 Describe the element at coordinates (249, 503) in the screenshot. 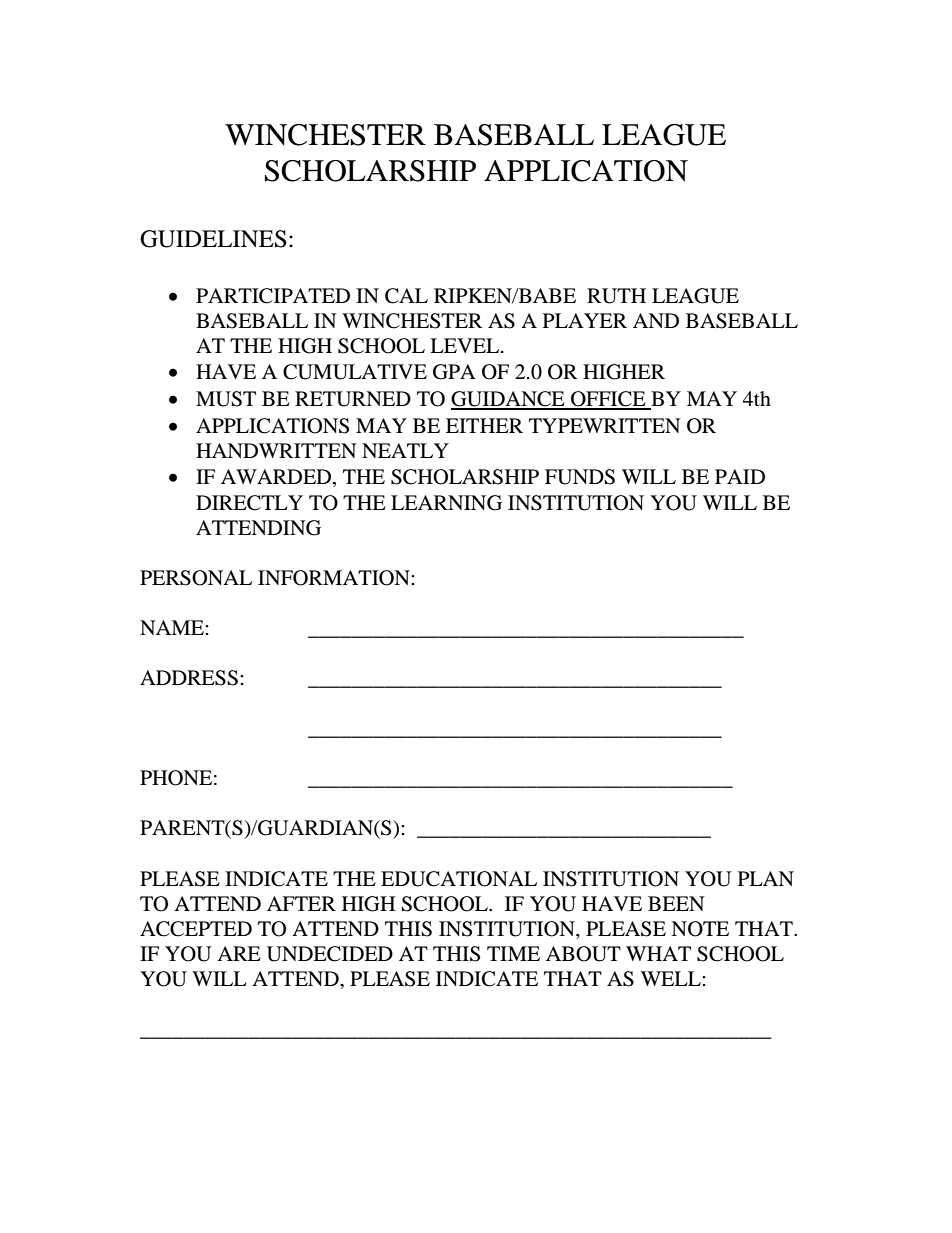

I see `DIRECTLY` at that location.
